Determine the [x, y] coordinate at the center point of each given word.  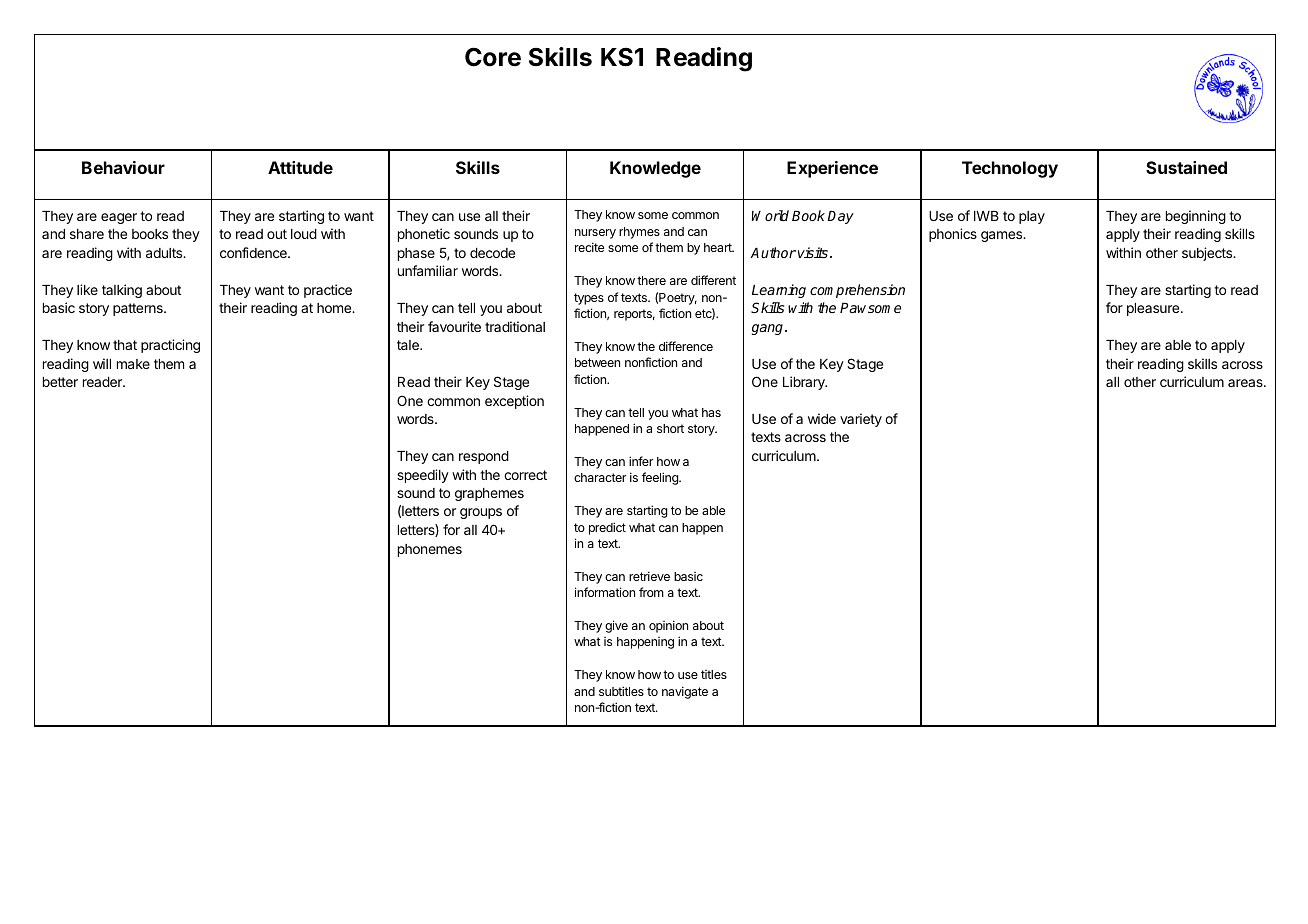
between [597, 362]
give [616, 626]
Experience [832, 169]
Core [493, 57]
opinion [668, 626]
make [133, 364]
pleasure [1154, 309]
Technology [1010, 169]
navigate [685, 692]
